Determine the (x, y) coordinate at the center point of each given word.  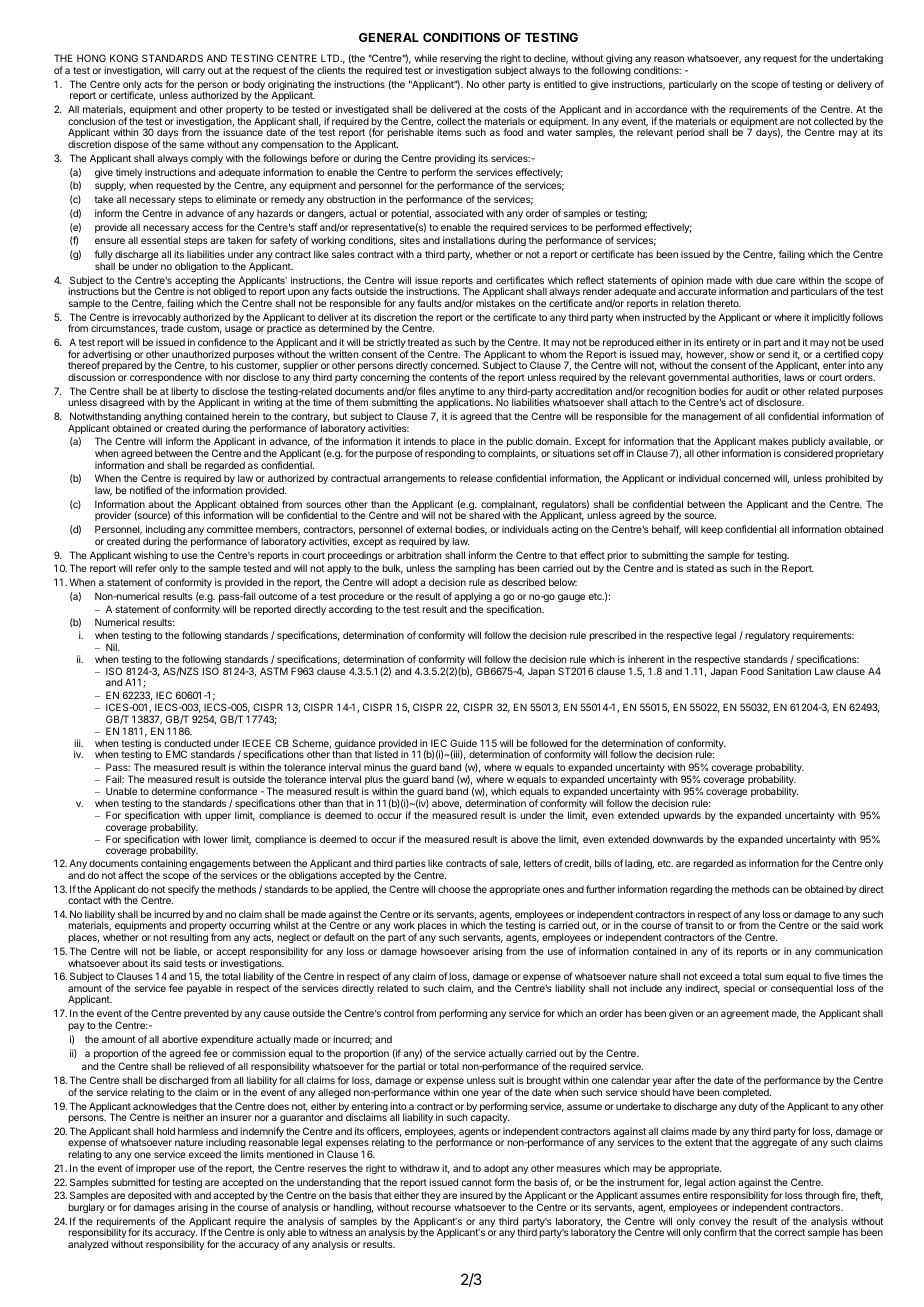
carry (194, 72)
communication (849, 951)
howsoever (445, 951)
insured (476, 1195)
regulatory (767, 636)
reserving (460, 60)
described (523, 582)
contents (448, 377)
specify (183, 890)
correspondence (166, 378)
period (690, 133)
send (779, 354)
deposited (149, 1197)
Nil (112, 647)
